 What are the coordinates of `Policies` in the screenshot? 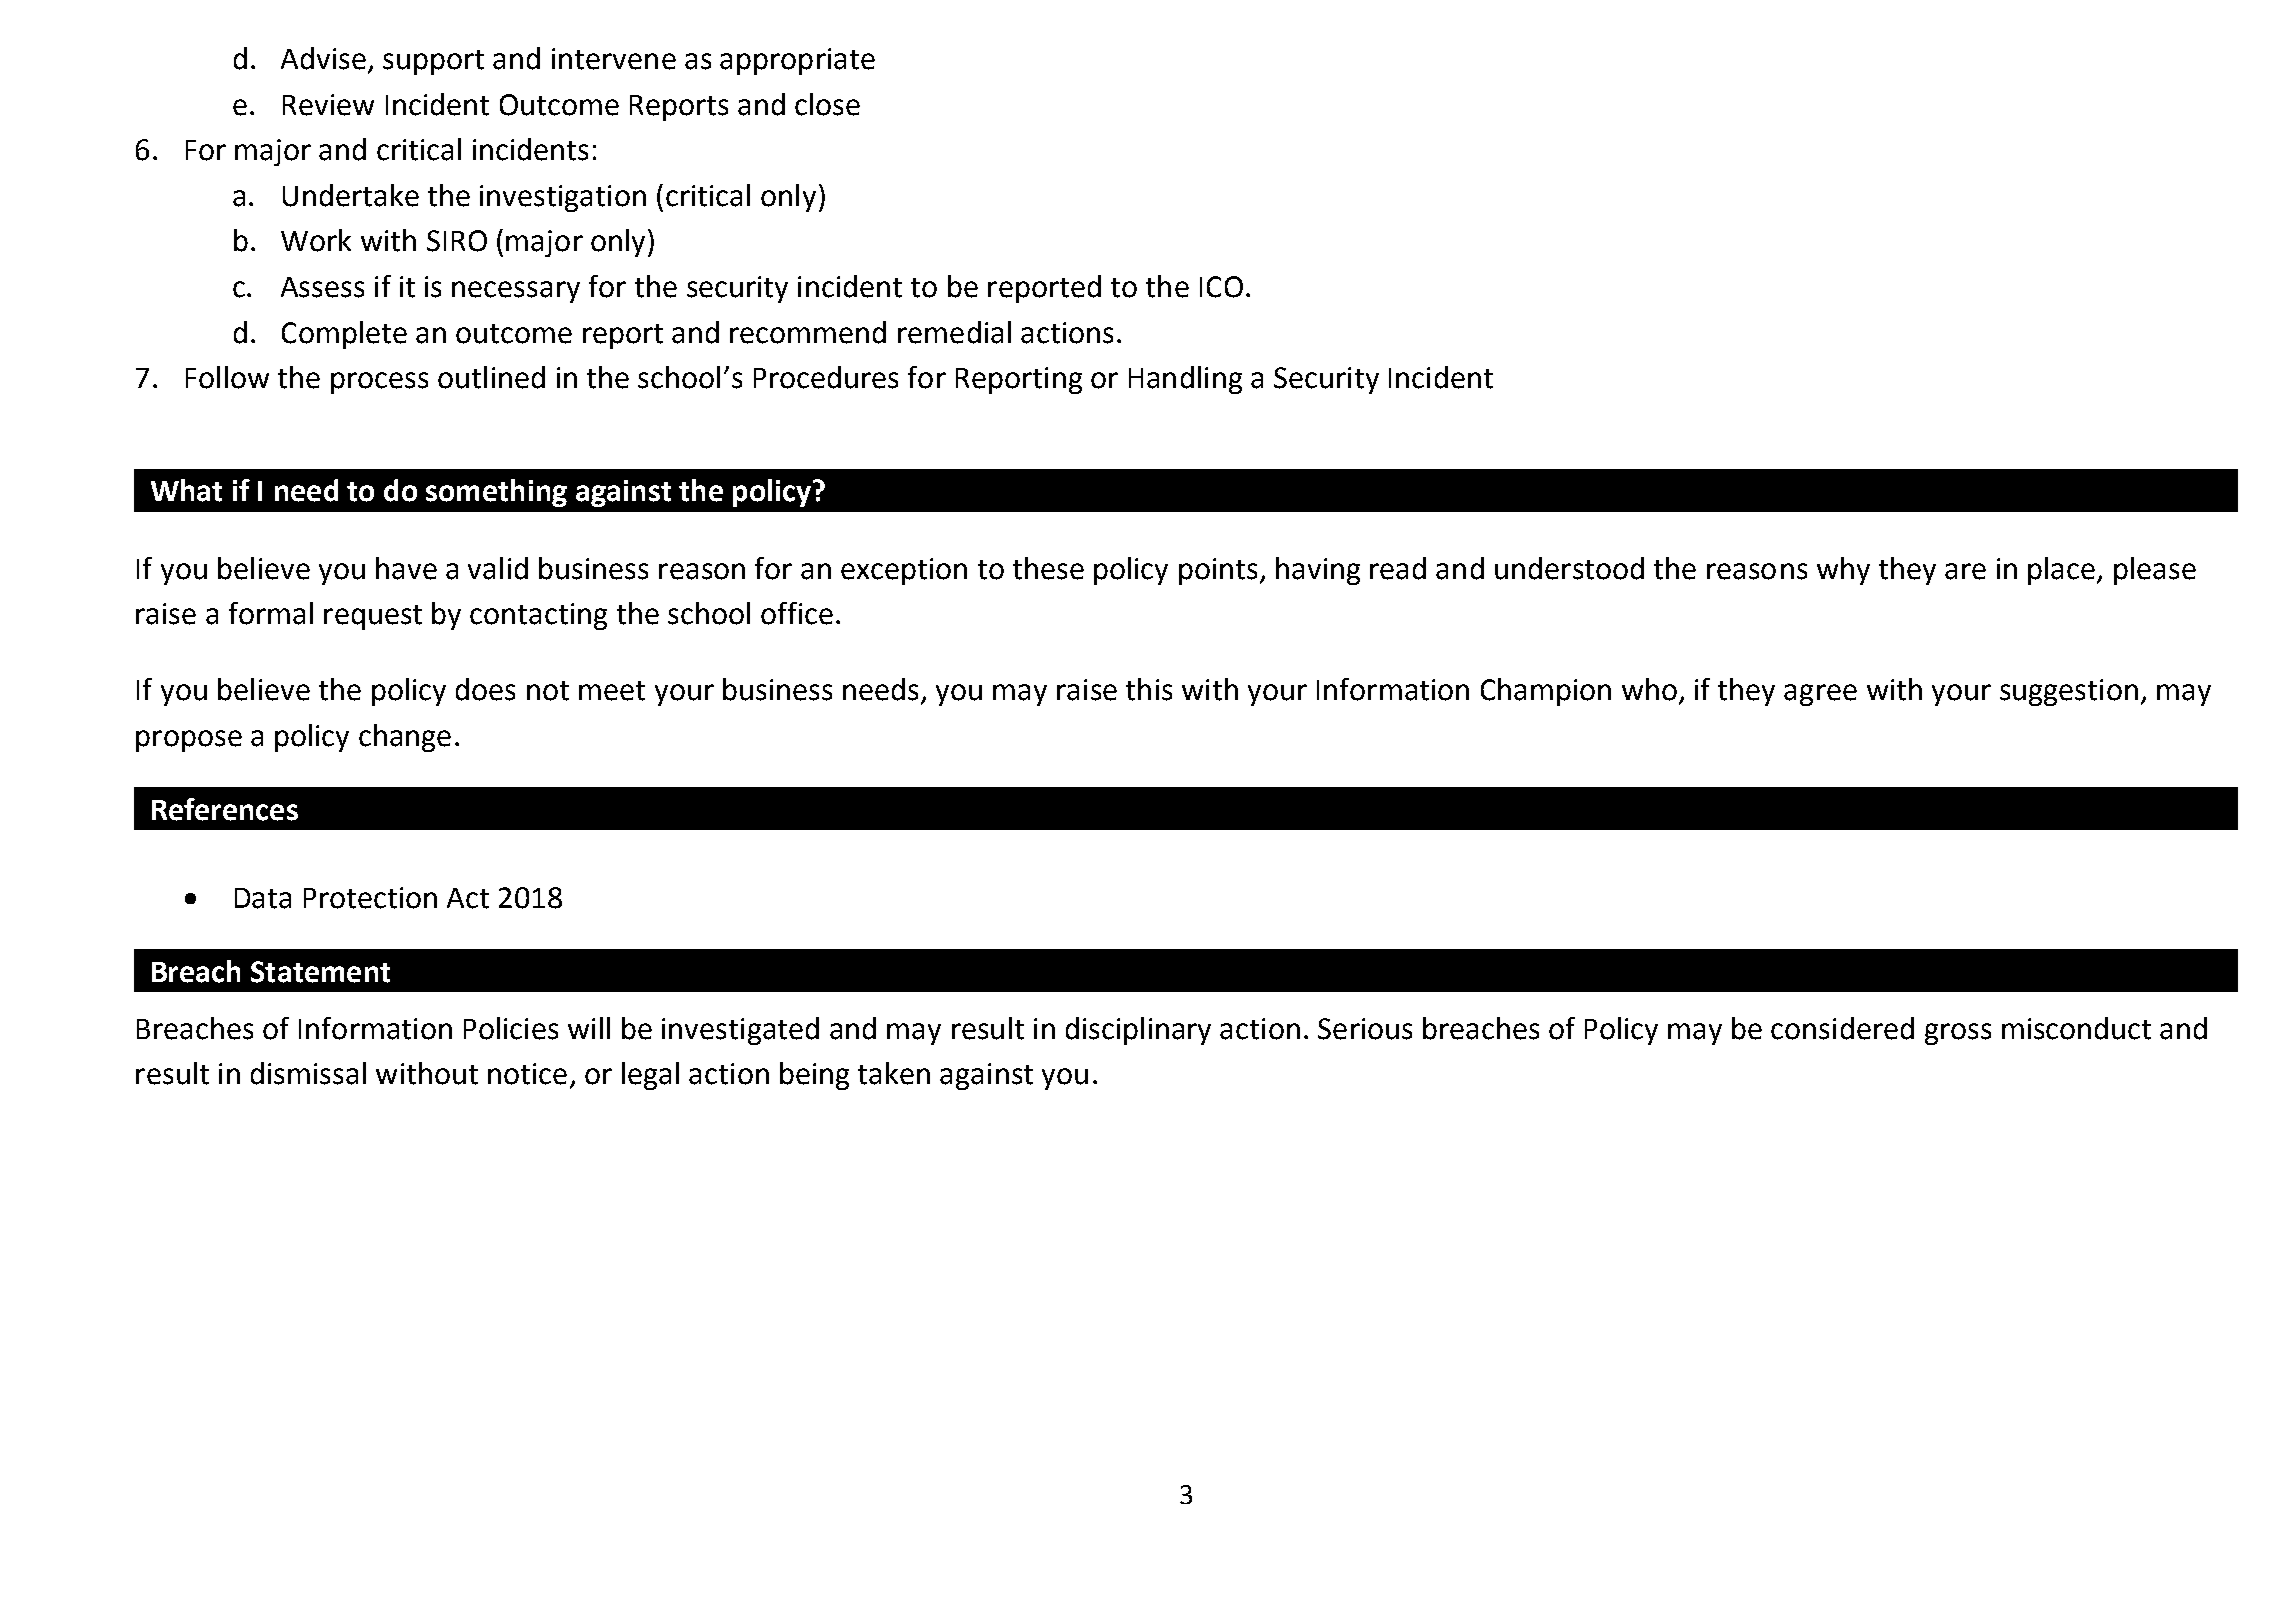 It's located at (511, 1028).
